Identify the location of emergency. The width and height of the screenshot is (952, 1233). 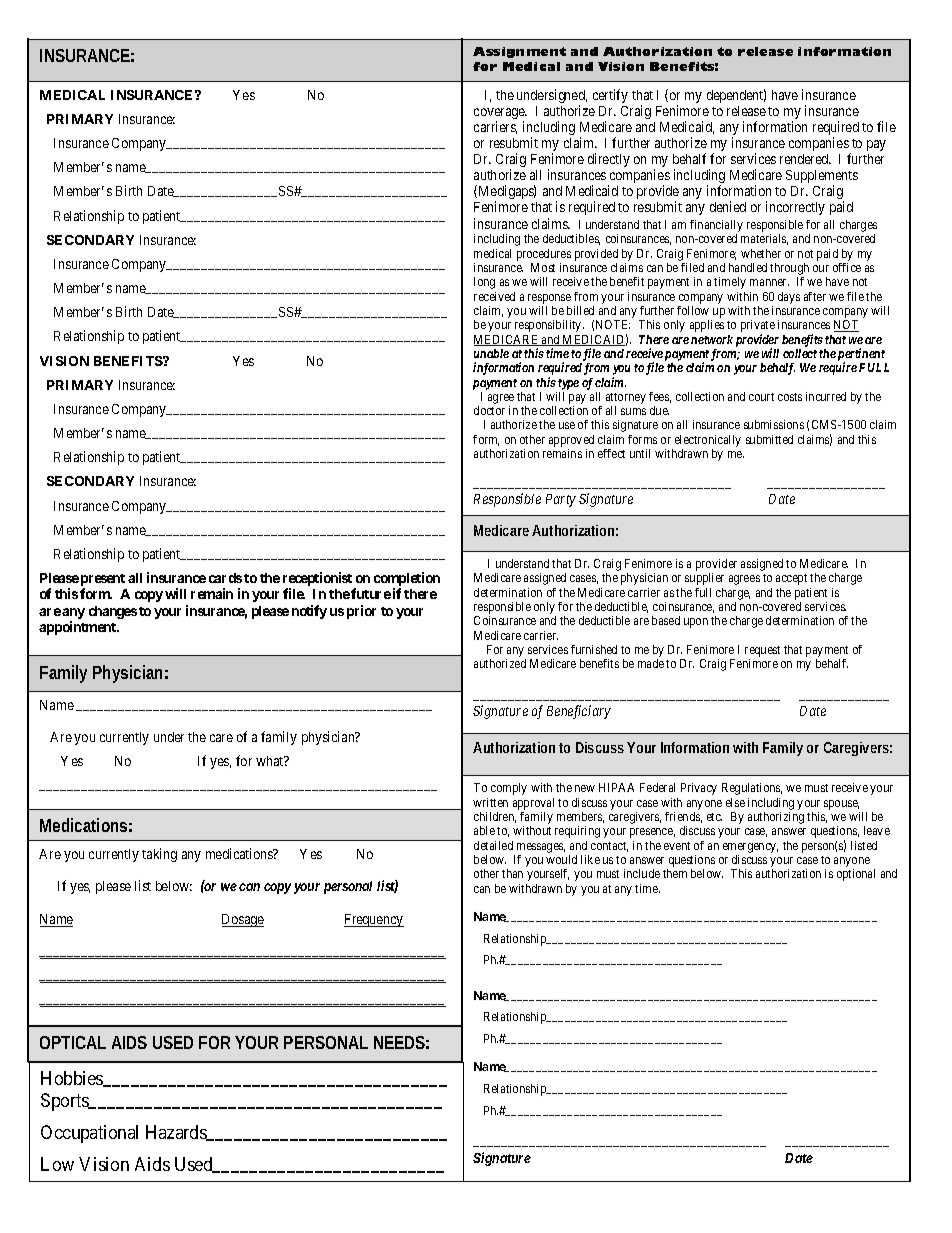
(750, 848).
